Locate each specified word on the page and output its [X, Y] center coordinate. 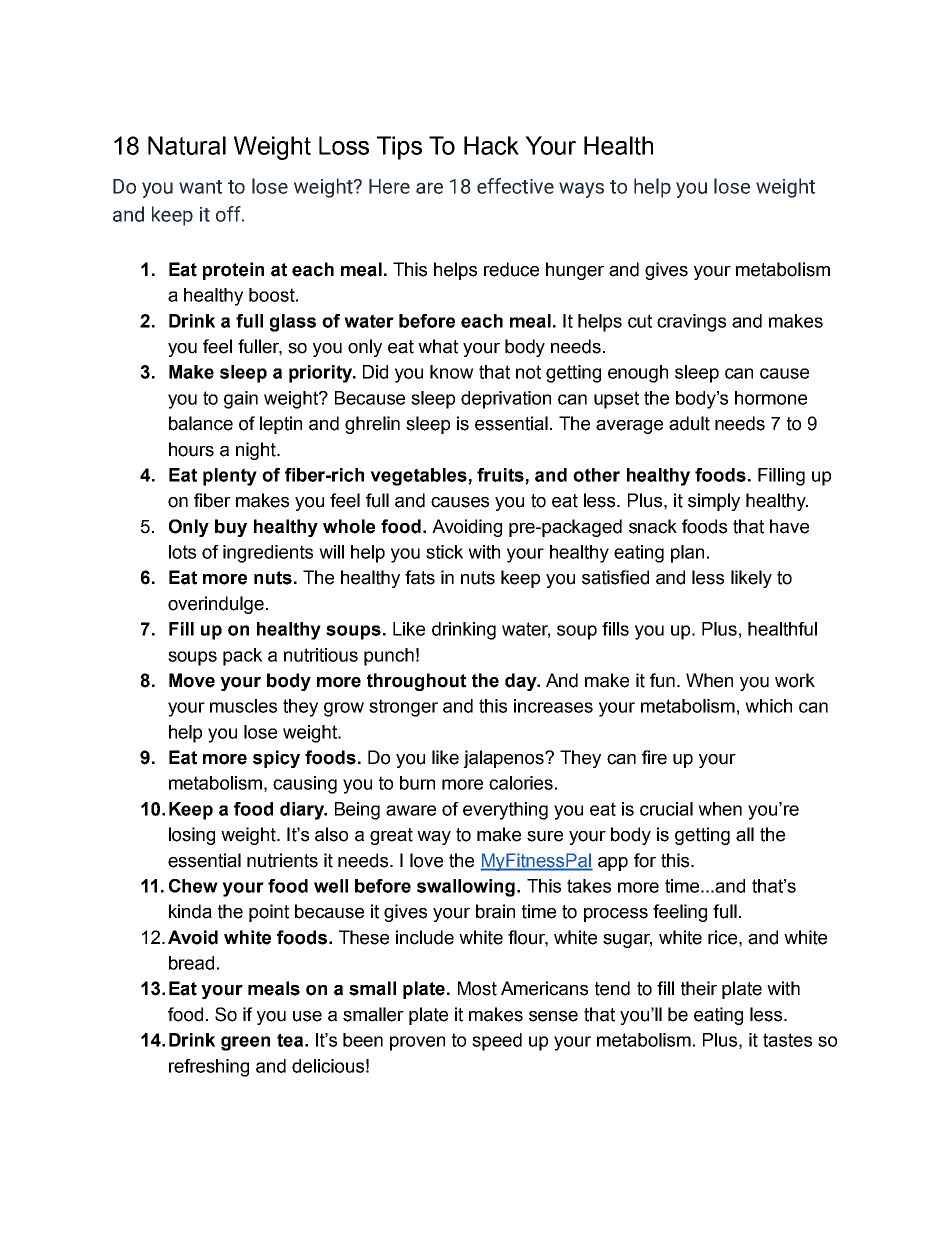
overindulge [216, 605]
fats [420, 577]
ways [581, 190]
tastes [787, 1040]
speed [497, 1042]
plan [687, 554]
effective [515, 186]
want [200, 187]
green [245, 1043]
